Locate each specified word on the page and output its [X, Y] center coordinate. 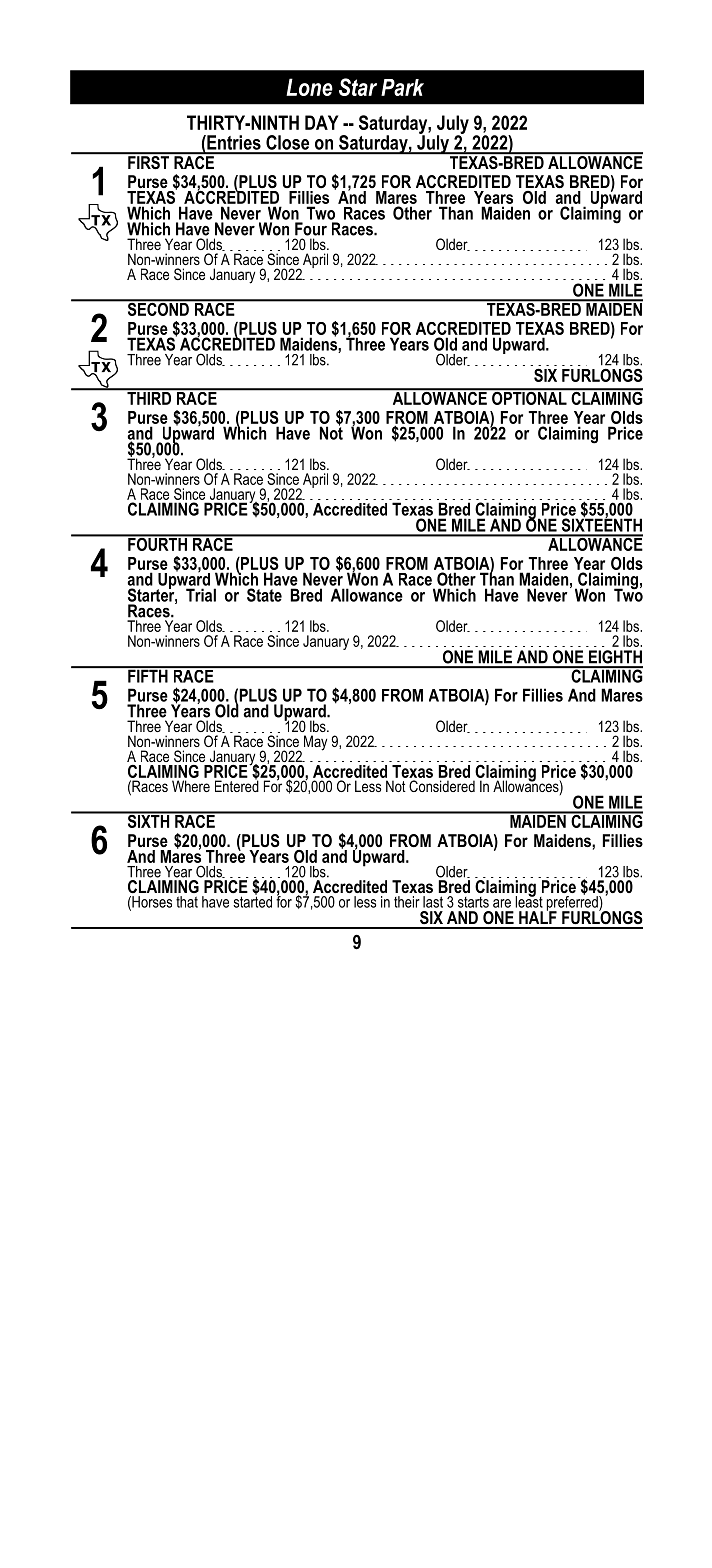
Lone [309, 87]
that [187, 902]
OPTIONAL [529, 397]
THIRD [149, 397]
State [264, 595]
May [315, 743]
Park [402, 87]
